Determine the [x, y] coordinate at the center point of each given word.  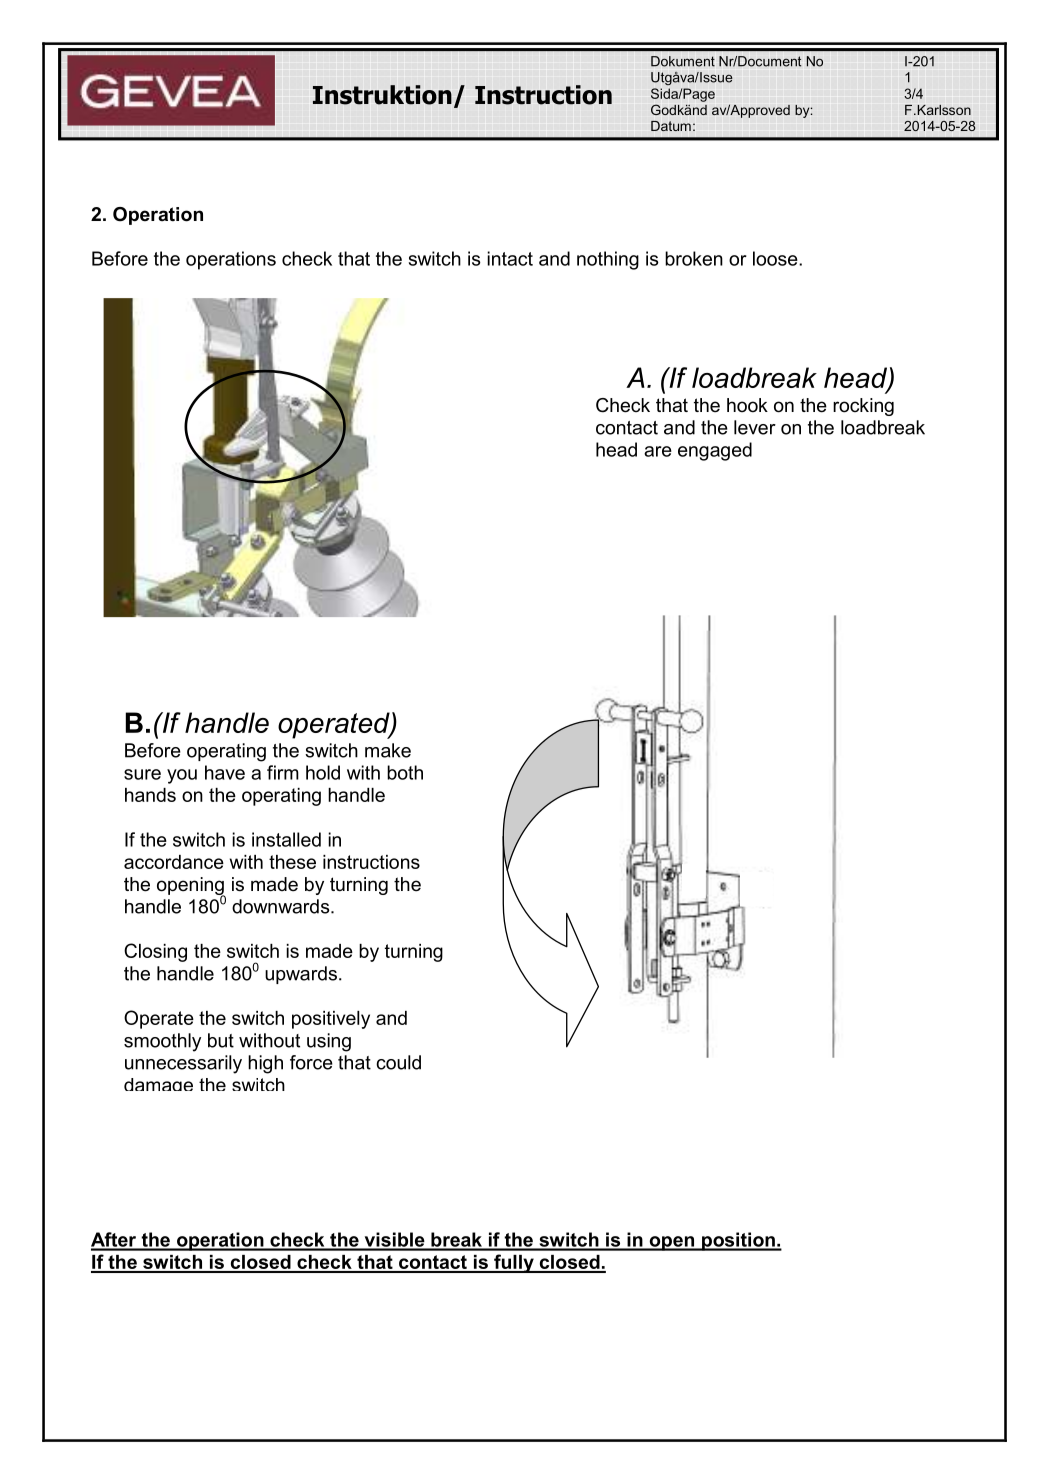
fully [514, 1263]
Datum [671, 126]
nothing [608, 260]
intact [510, 258]
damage [158, 1084]
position [738, 1241]
